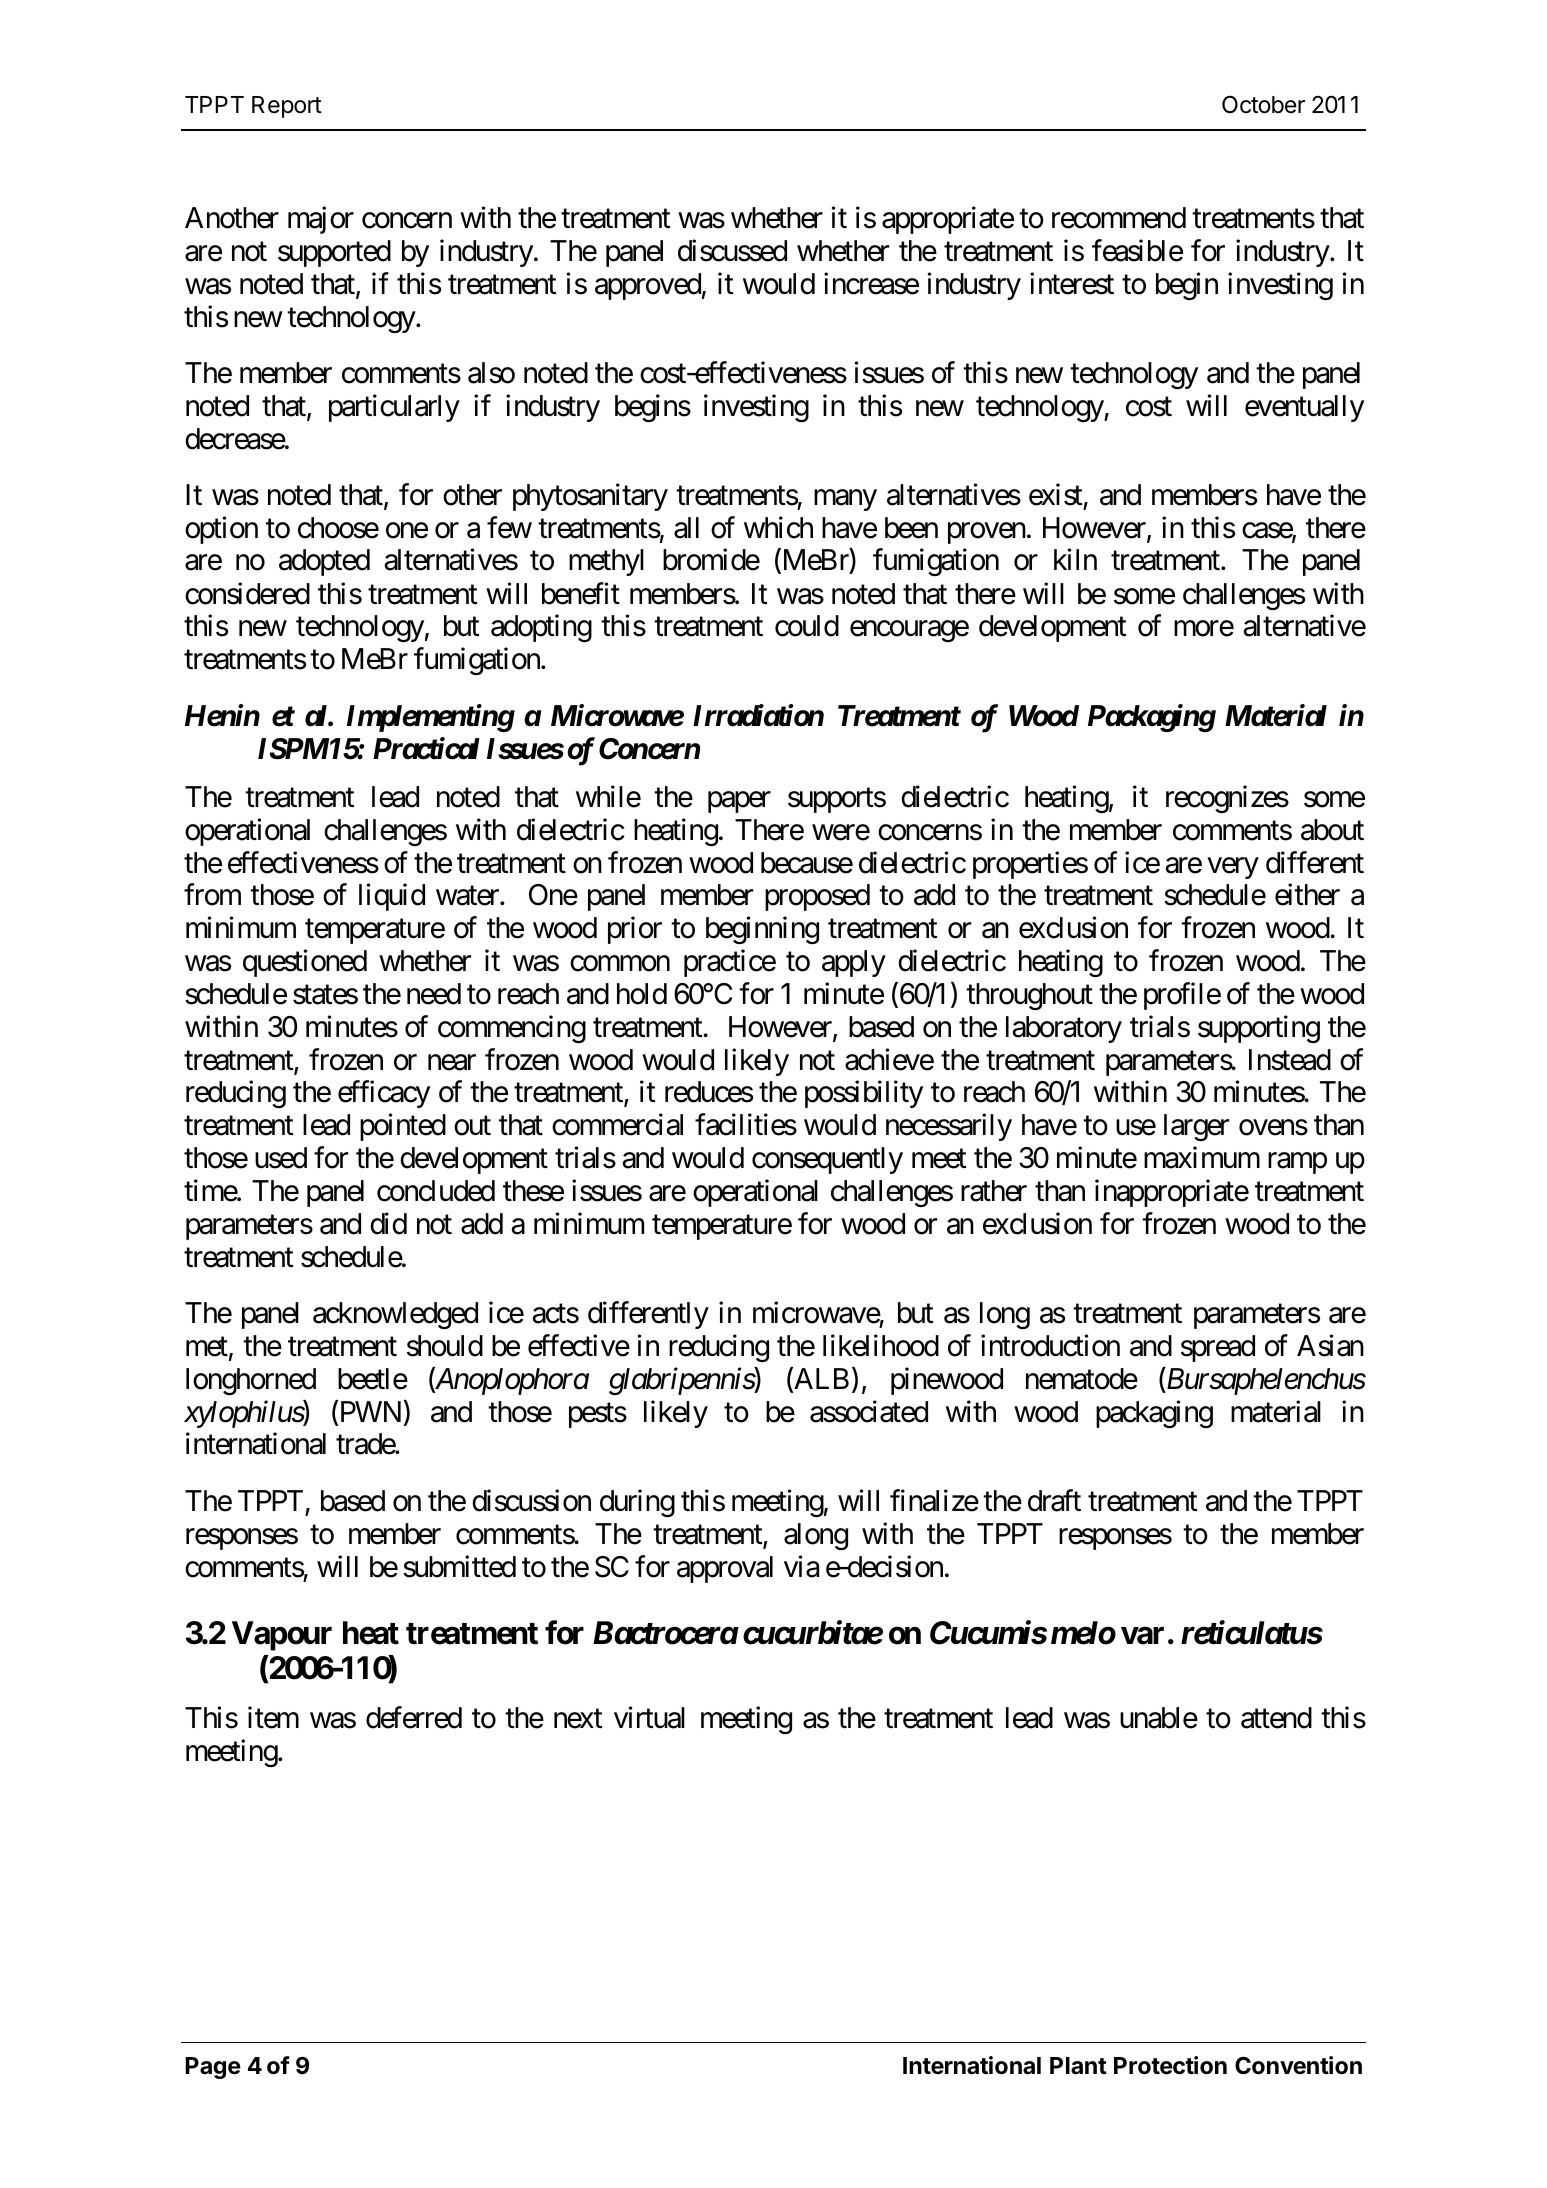 Image resolution: width=1547 pixels, height=2188 pixels. Describe the element at coordinates (384, 1094) in the screenshot. I see `efficacy` at that location.
